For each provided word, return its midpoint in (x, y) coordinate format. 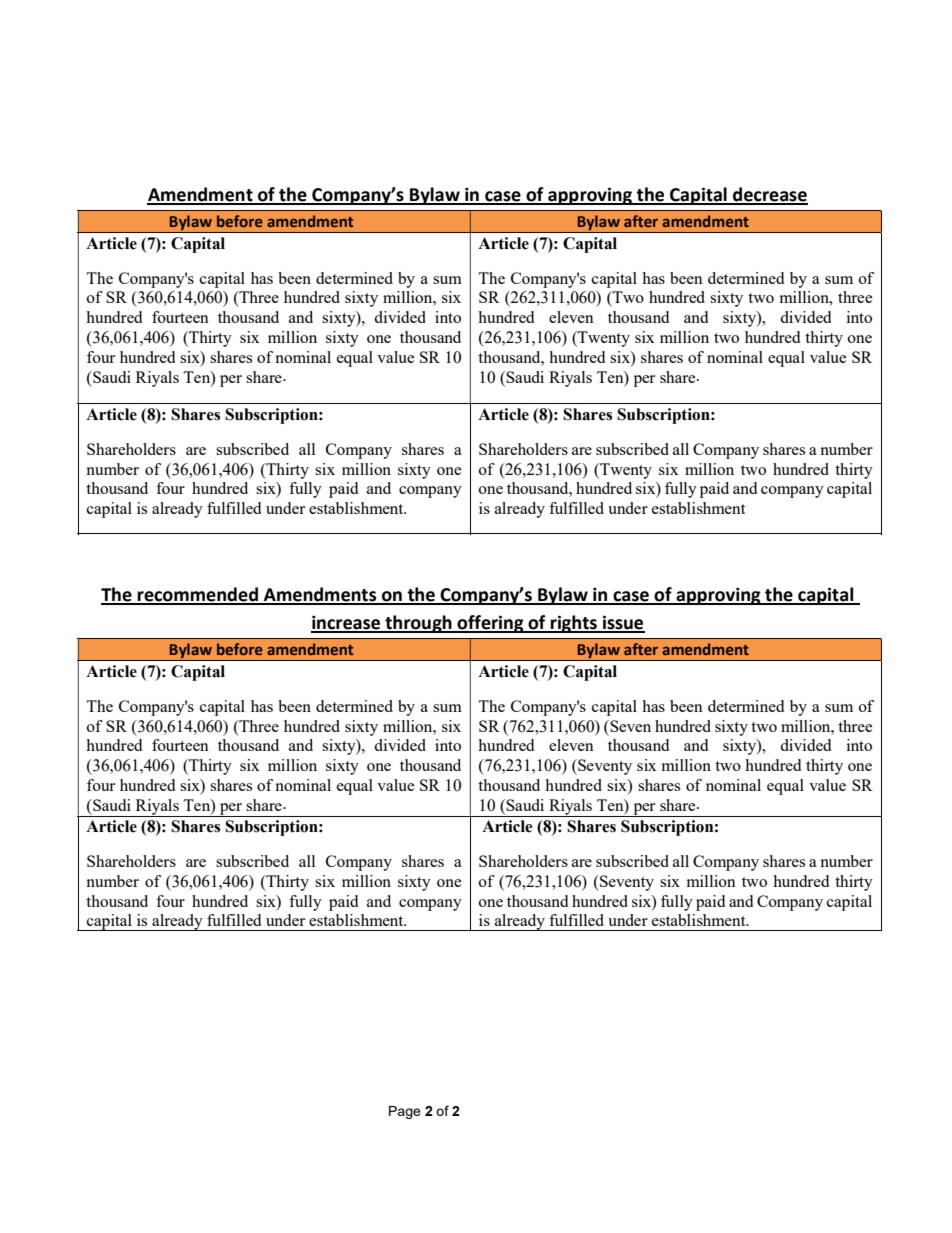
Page (405, 1112)
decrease (769, 195)
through (418, 624)
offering (490, 624)
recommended (197, 595)
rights (574, 624)
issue (623, 623)
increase (347, 623)
